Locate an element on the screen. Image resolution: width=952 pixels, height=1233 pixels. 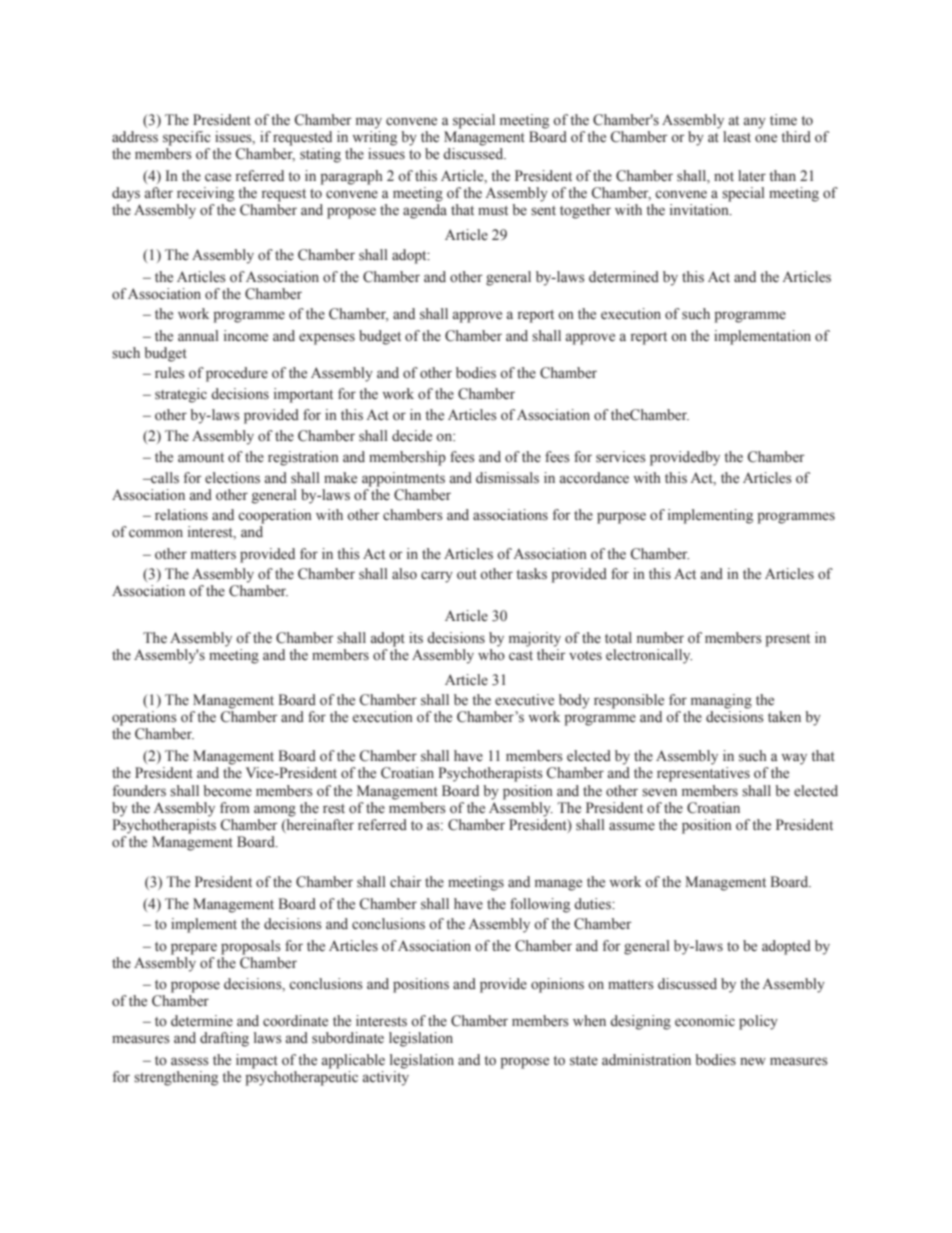
drafting is located at coordinates (224, 1039).
